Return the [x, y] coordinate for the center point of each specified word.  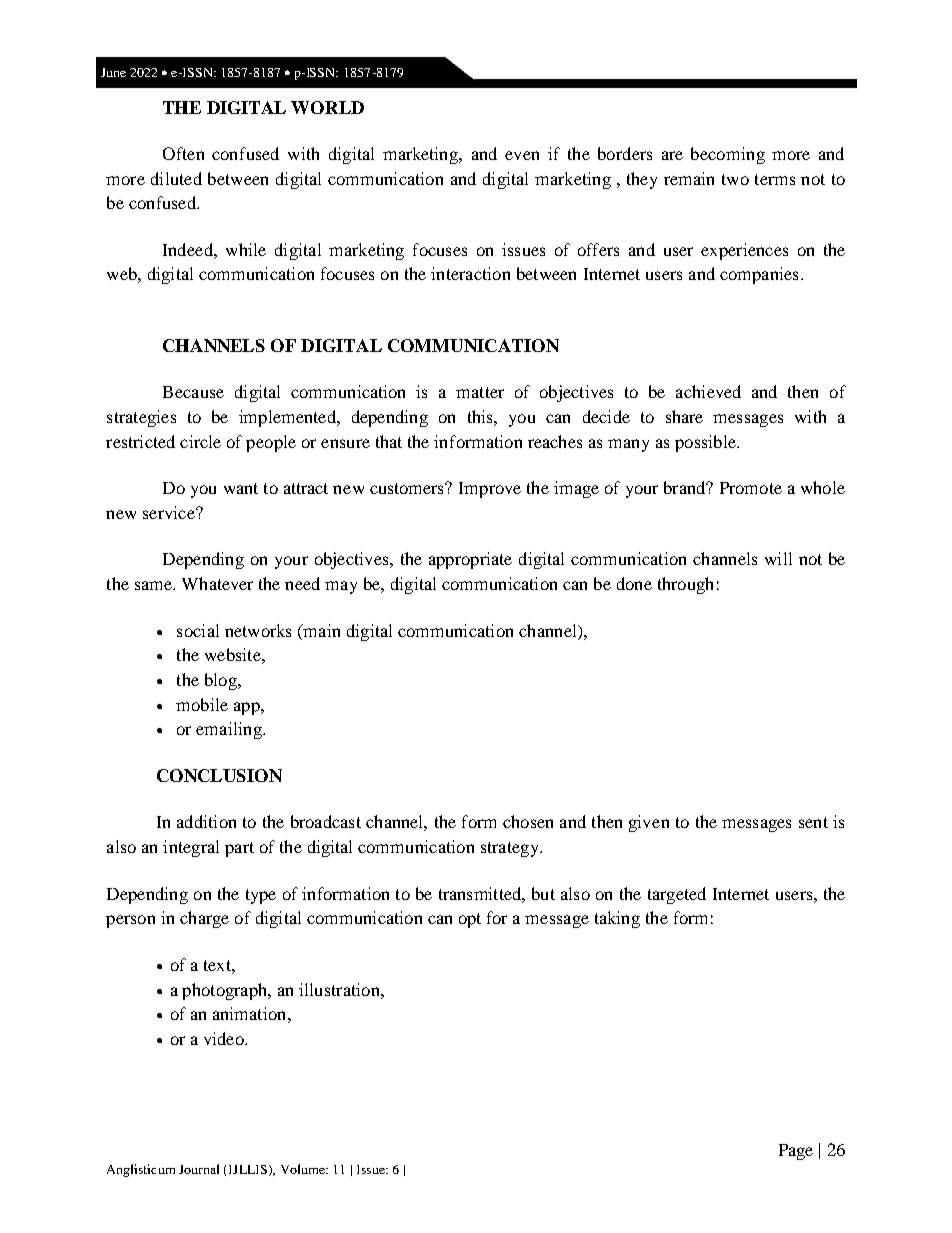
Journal [199, 1169]
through [685, 585]
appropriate [470, 560]
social [198, 630]
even [522, 155]
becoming [728, 155]
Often [183, 153]
